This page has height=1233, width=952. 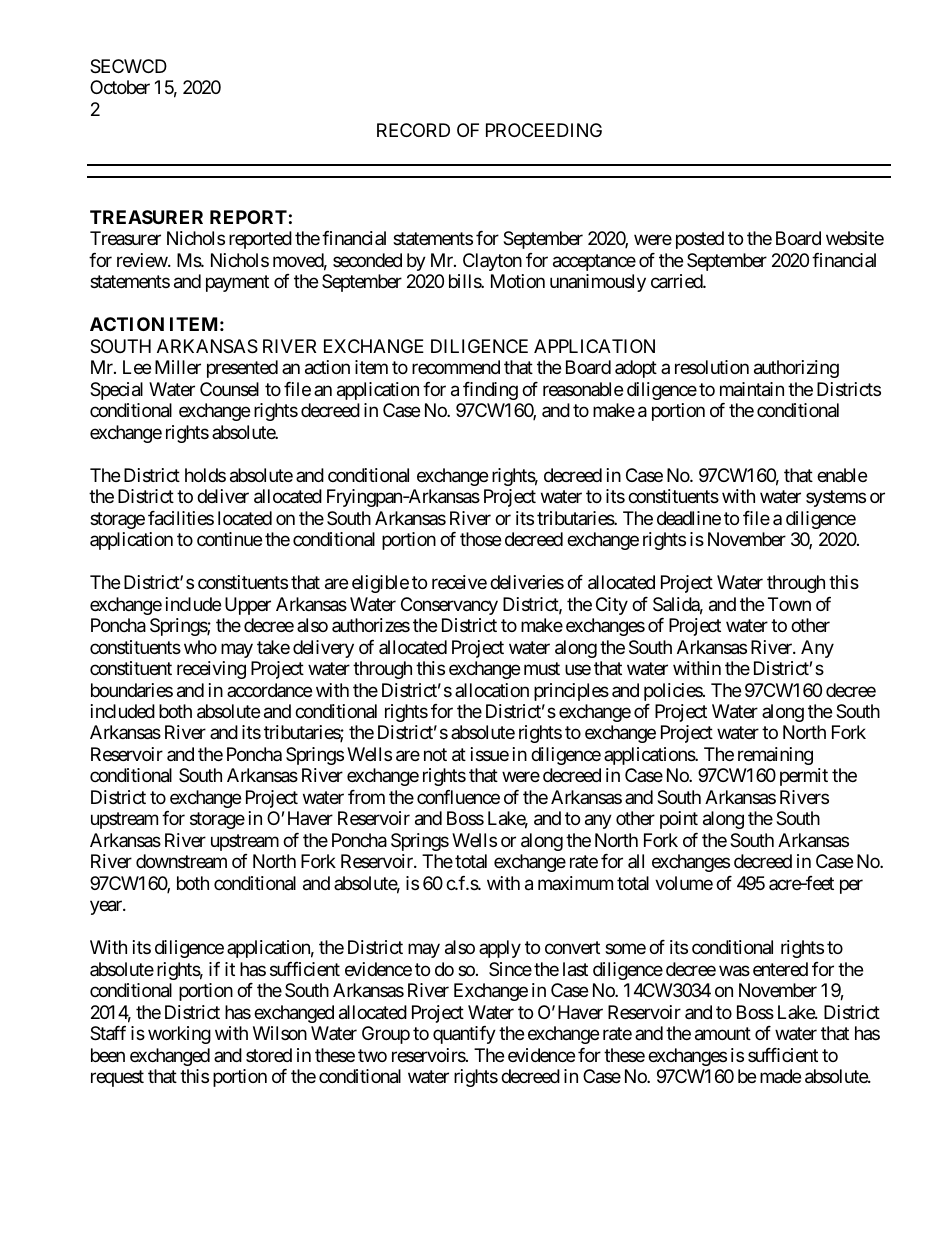 What do you see at coordinates (456, 367) in the page?
I see `recommend` at bounding box center [456, 367].
